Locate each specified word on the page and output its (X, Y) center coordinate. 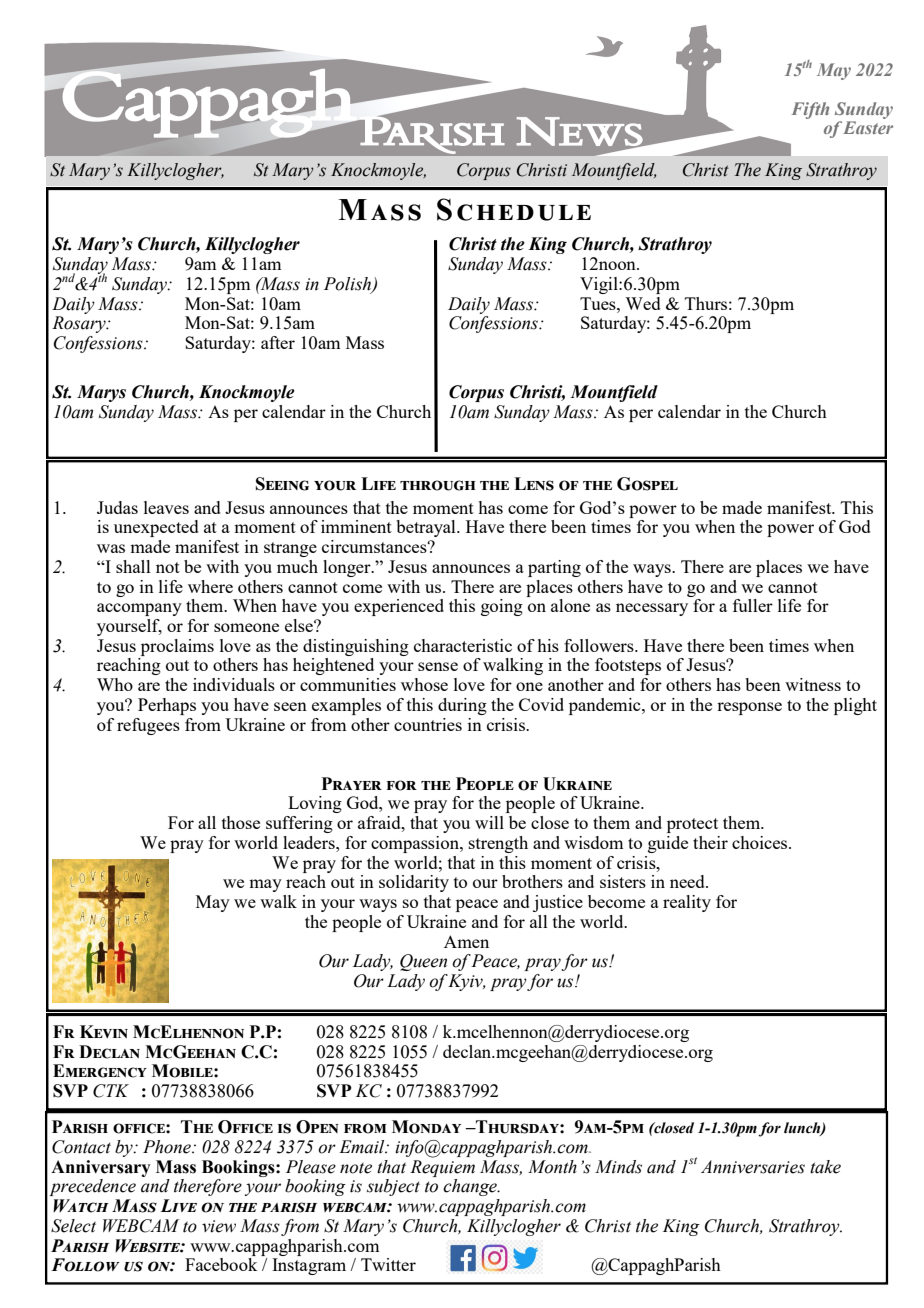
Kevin (104, 1031)
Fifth (810, 110)
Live (178, 1205)
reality (687, 903)
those (241, 822)
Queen (423, 962)
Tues (599, 303)
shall (133, 566)
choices (761, 842)
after (278, 342)
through (438, 485)
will (489, 822)
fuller (753, 605)
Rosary (80, 324)
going (502, 607)
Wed (643, 303)
